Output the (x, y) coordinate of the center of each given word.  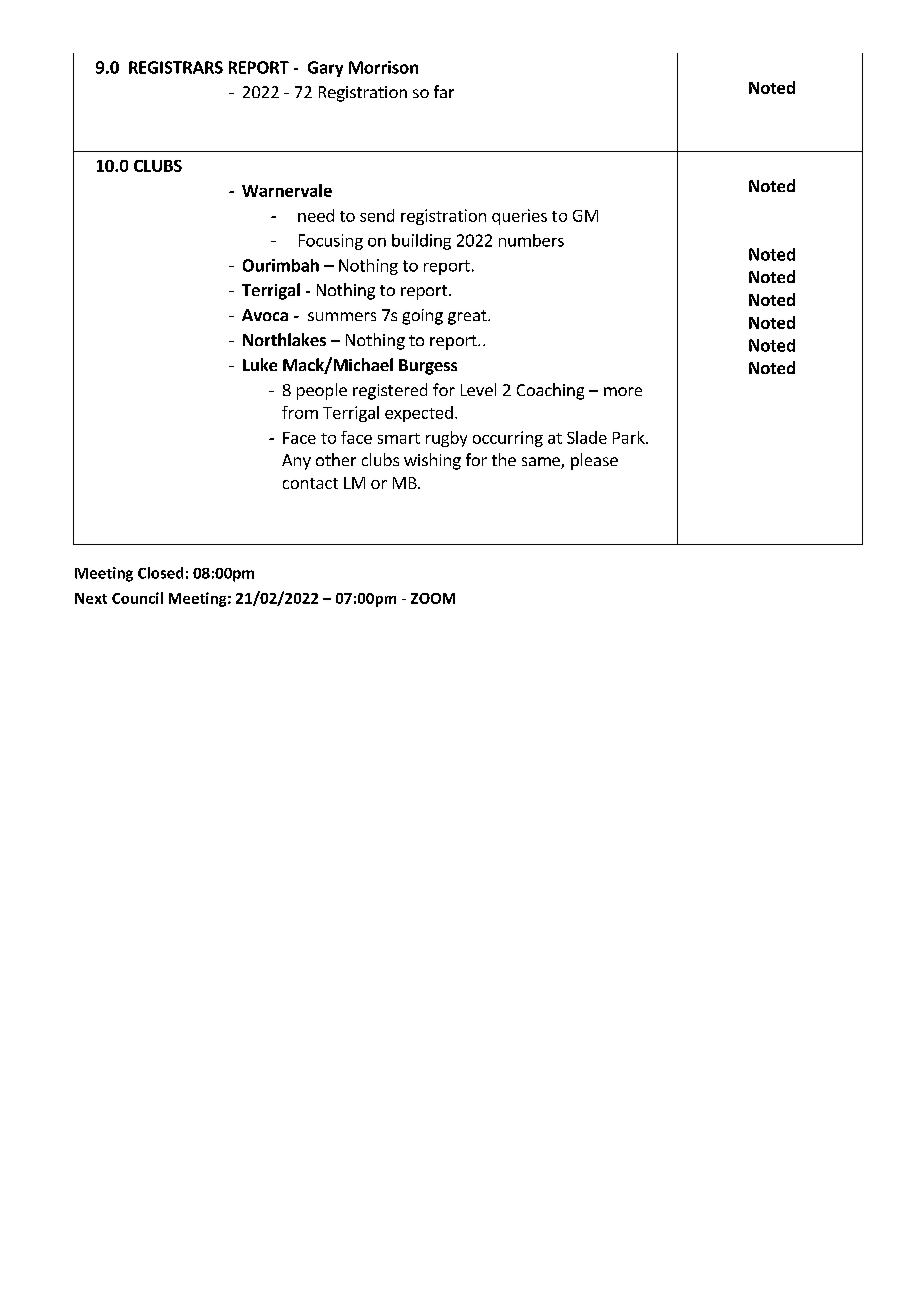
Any (296, 462)
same (542, 463)
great (468, 317)
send (377, 215)
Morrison (383, 67)
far (444, 91)
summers (342, 316)
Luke (260, 364)
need (316, 215)
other (336, 459)
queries (519, 217)
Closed (160, 573)
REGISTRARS (176, 67)
